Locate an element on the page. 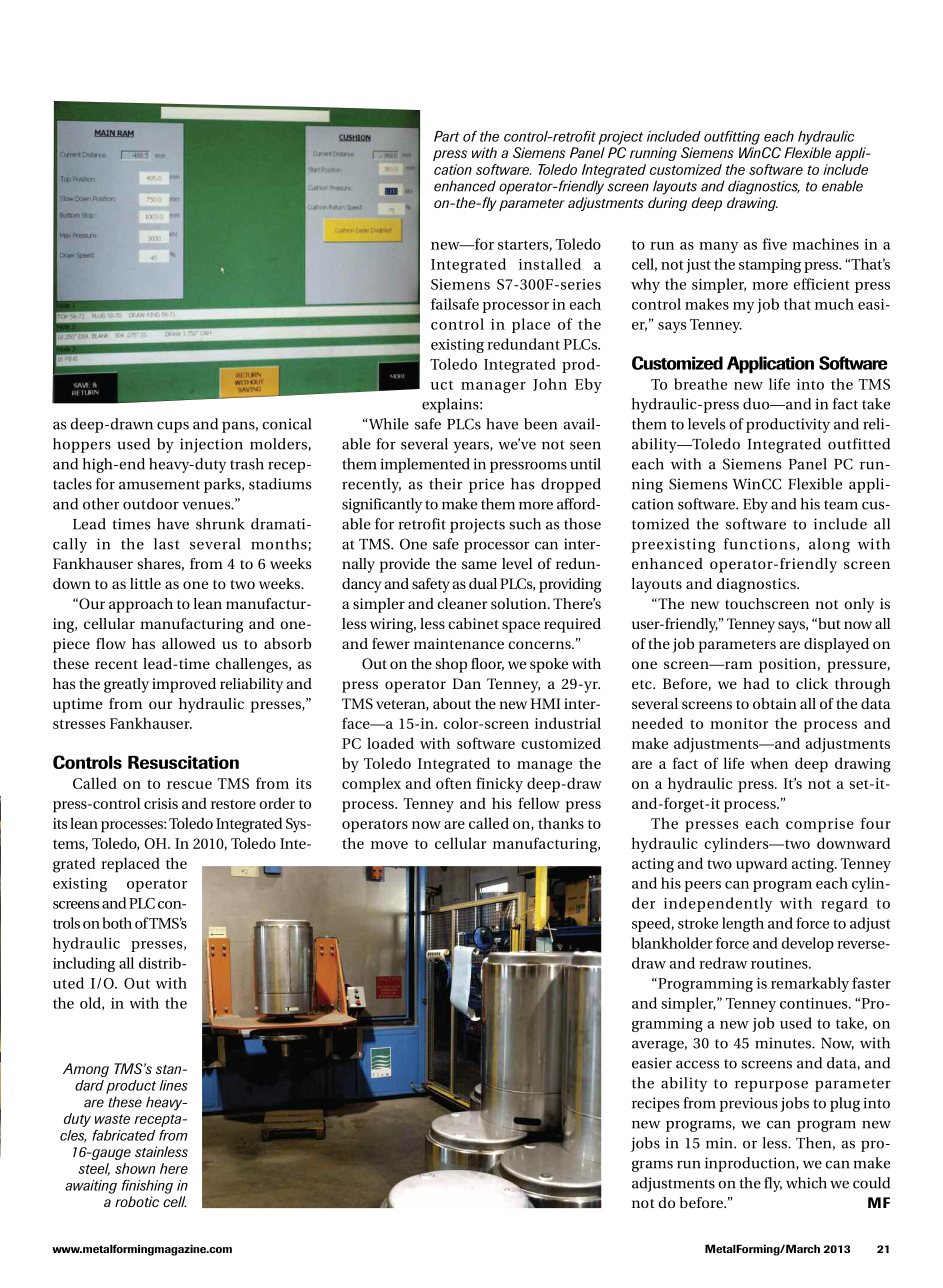 The width and height of the document is (943, 1288). outfitting is located at coordinates (732, 138).
